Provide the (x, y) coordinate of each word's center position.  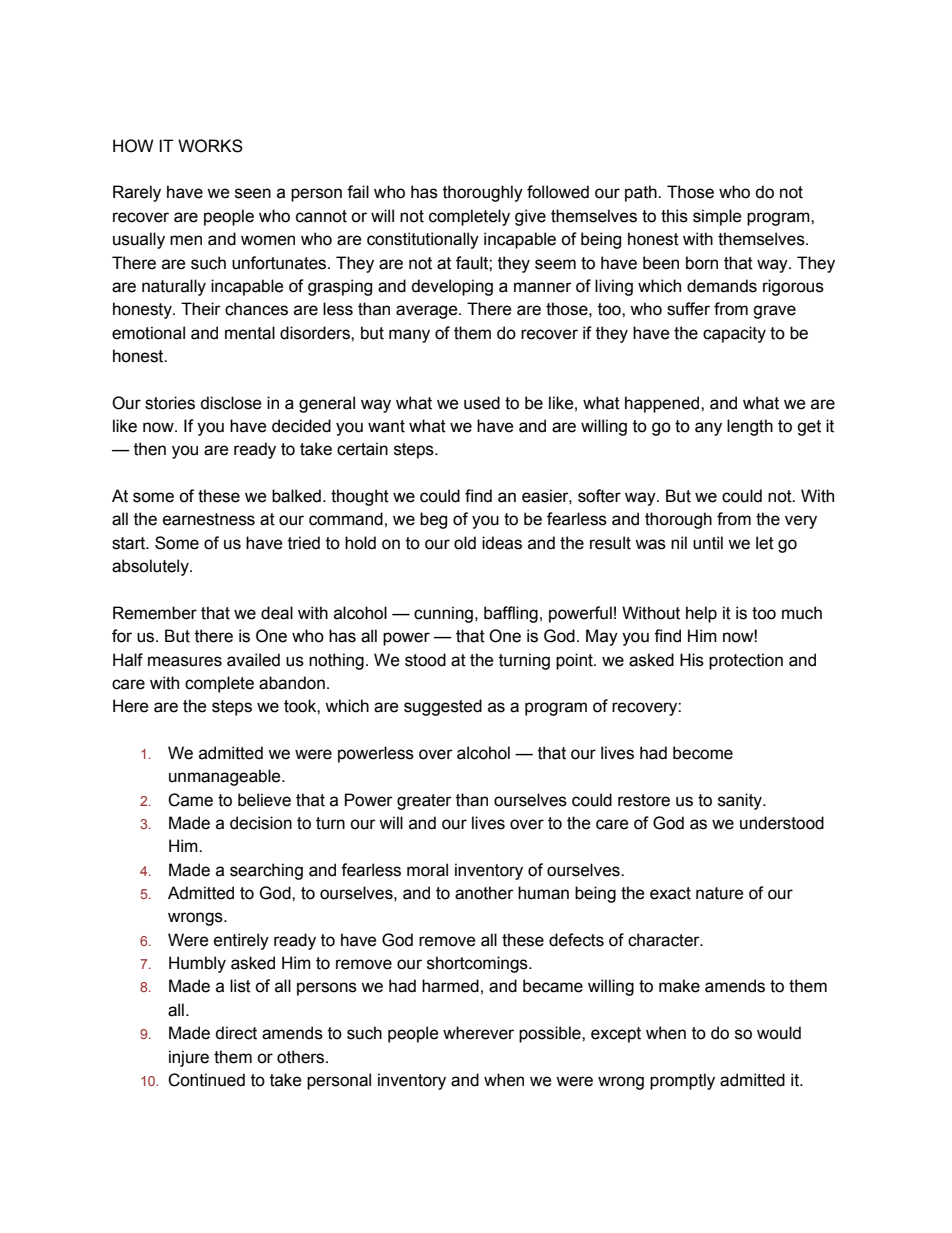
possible (551, 1034)
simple (717, 217)
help (701, 614)
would (779, 1033)
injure (189, 1058)
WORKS (210, 146)
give (530, 217)
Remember (155, 613)
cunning (443, 614)
